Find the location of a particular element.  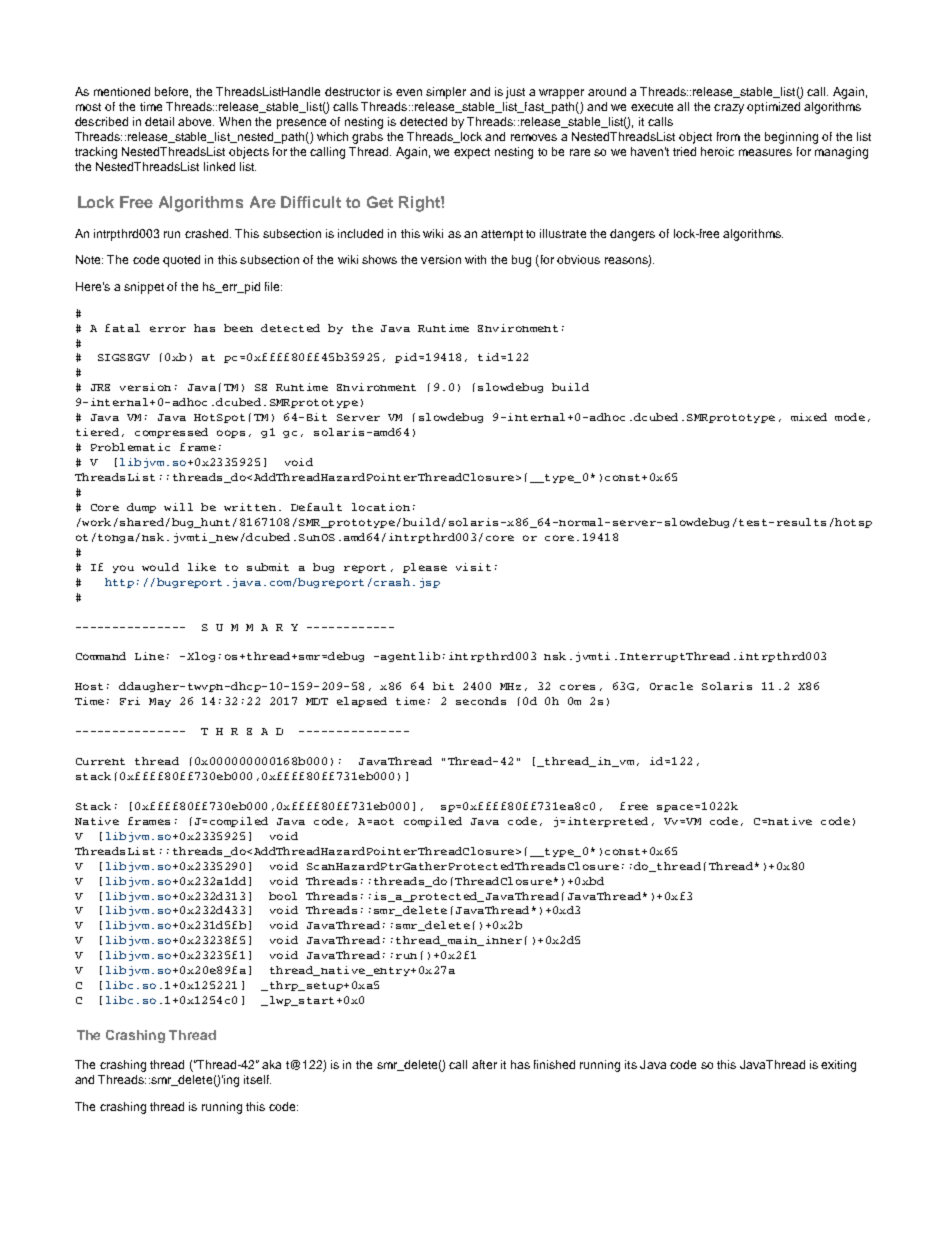

Current is located at coordinates (100, 761).
